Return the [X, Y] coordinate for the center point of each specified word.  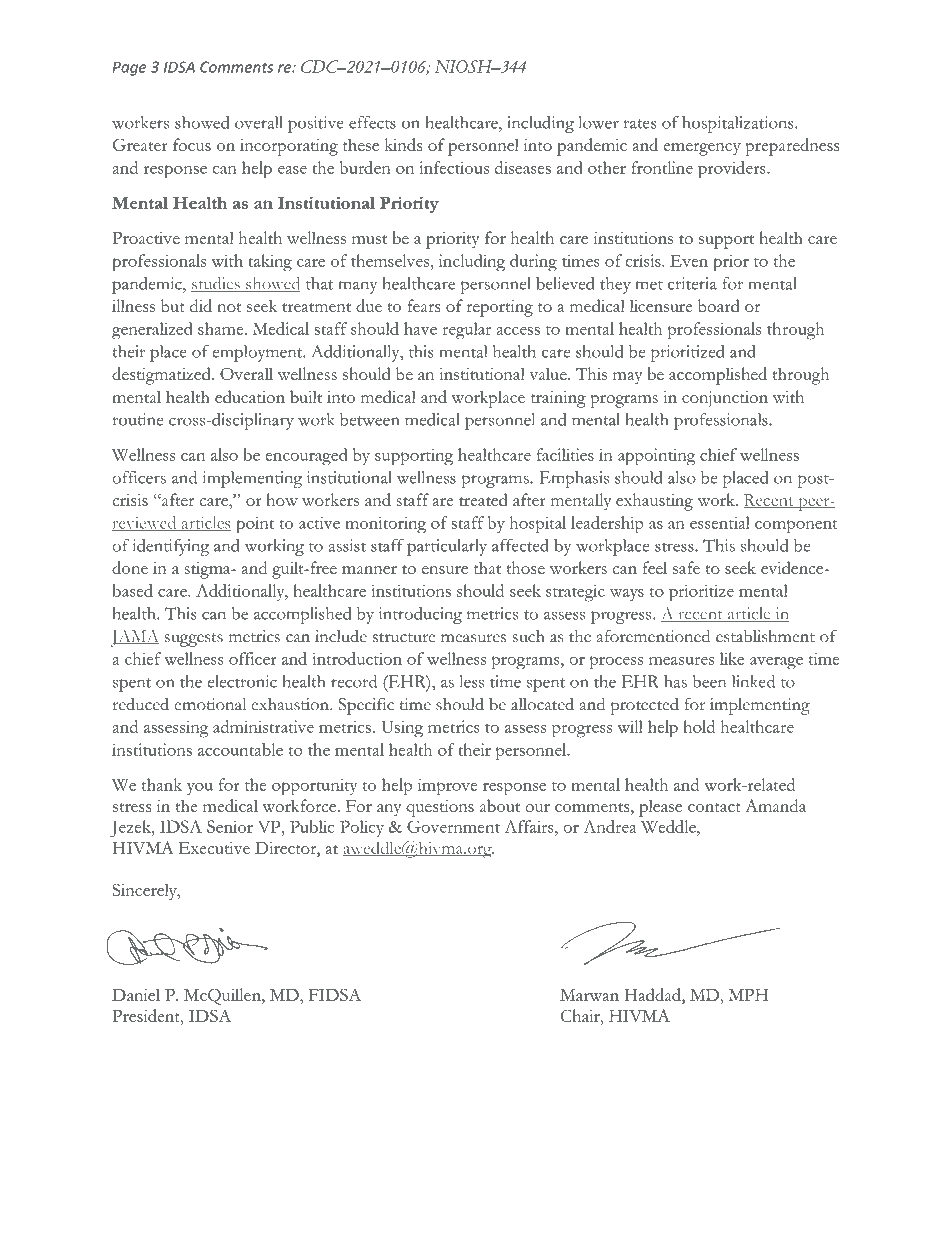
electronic [242, 681]
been [709, 681]
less [472, 681]
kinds [403, 144]
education [250, 396]
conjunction [725, 399]
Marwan [589, 995]
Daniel [136, 994]
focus [192, 144]
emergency [702, 149]
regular [466, 331]
